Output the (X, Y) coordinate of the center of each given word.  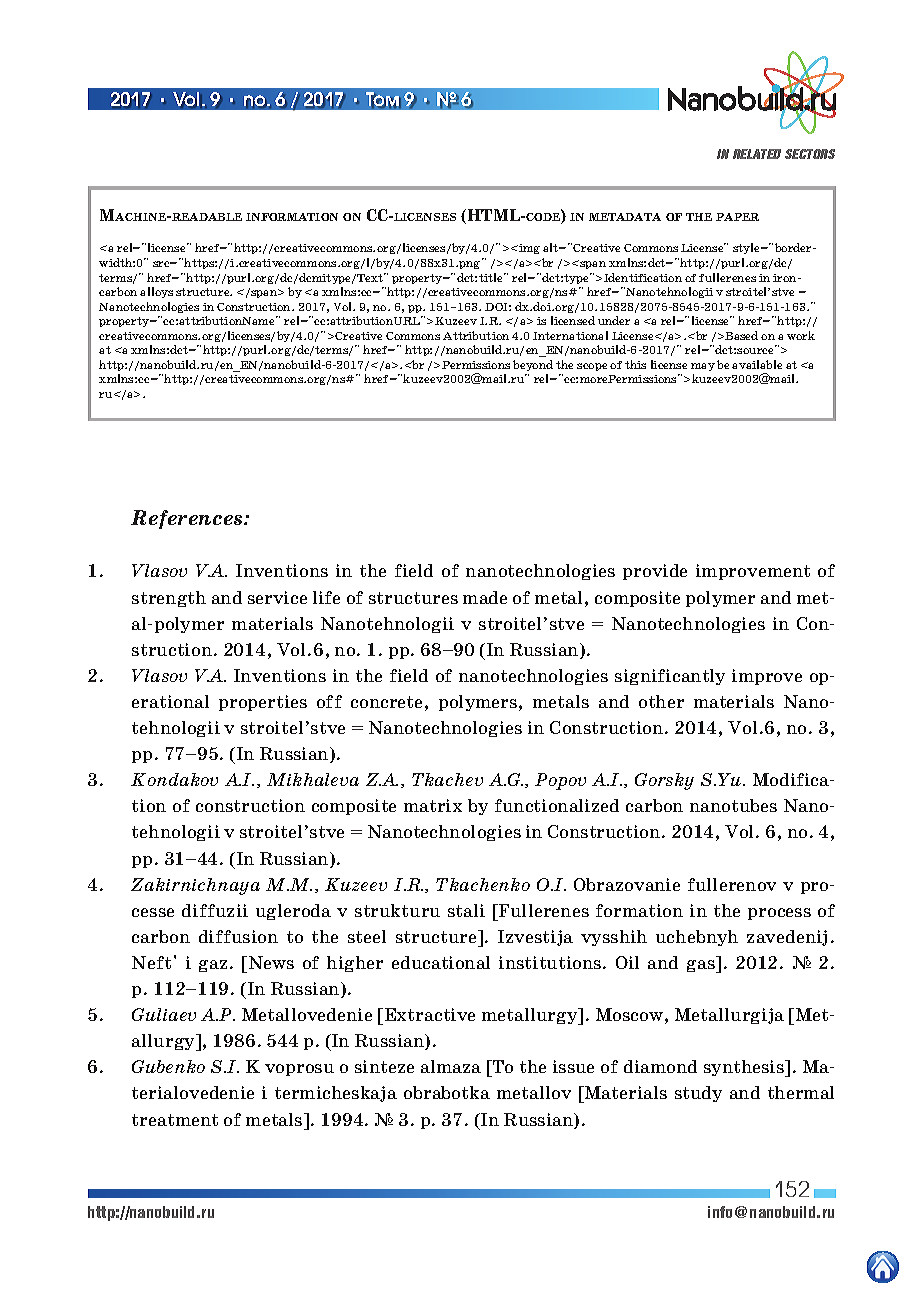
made (485, 597)
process (779, 914)
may (703, 367)
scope (592, 367)
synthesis (745, 1068)
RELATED (757, 154)
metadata (625, 217)
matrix (433, 805)
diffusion (238, 936)
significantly (670, 677)
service (277, 597)
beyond (533, 365)
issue (573, 1066)
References (188, 519)
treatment (175, 1120)
